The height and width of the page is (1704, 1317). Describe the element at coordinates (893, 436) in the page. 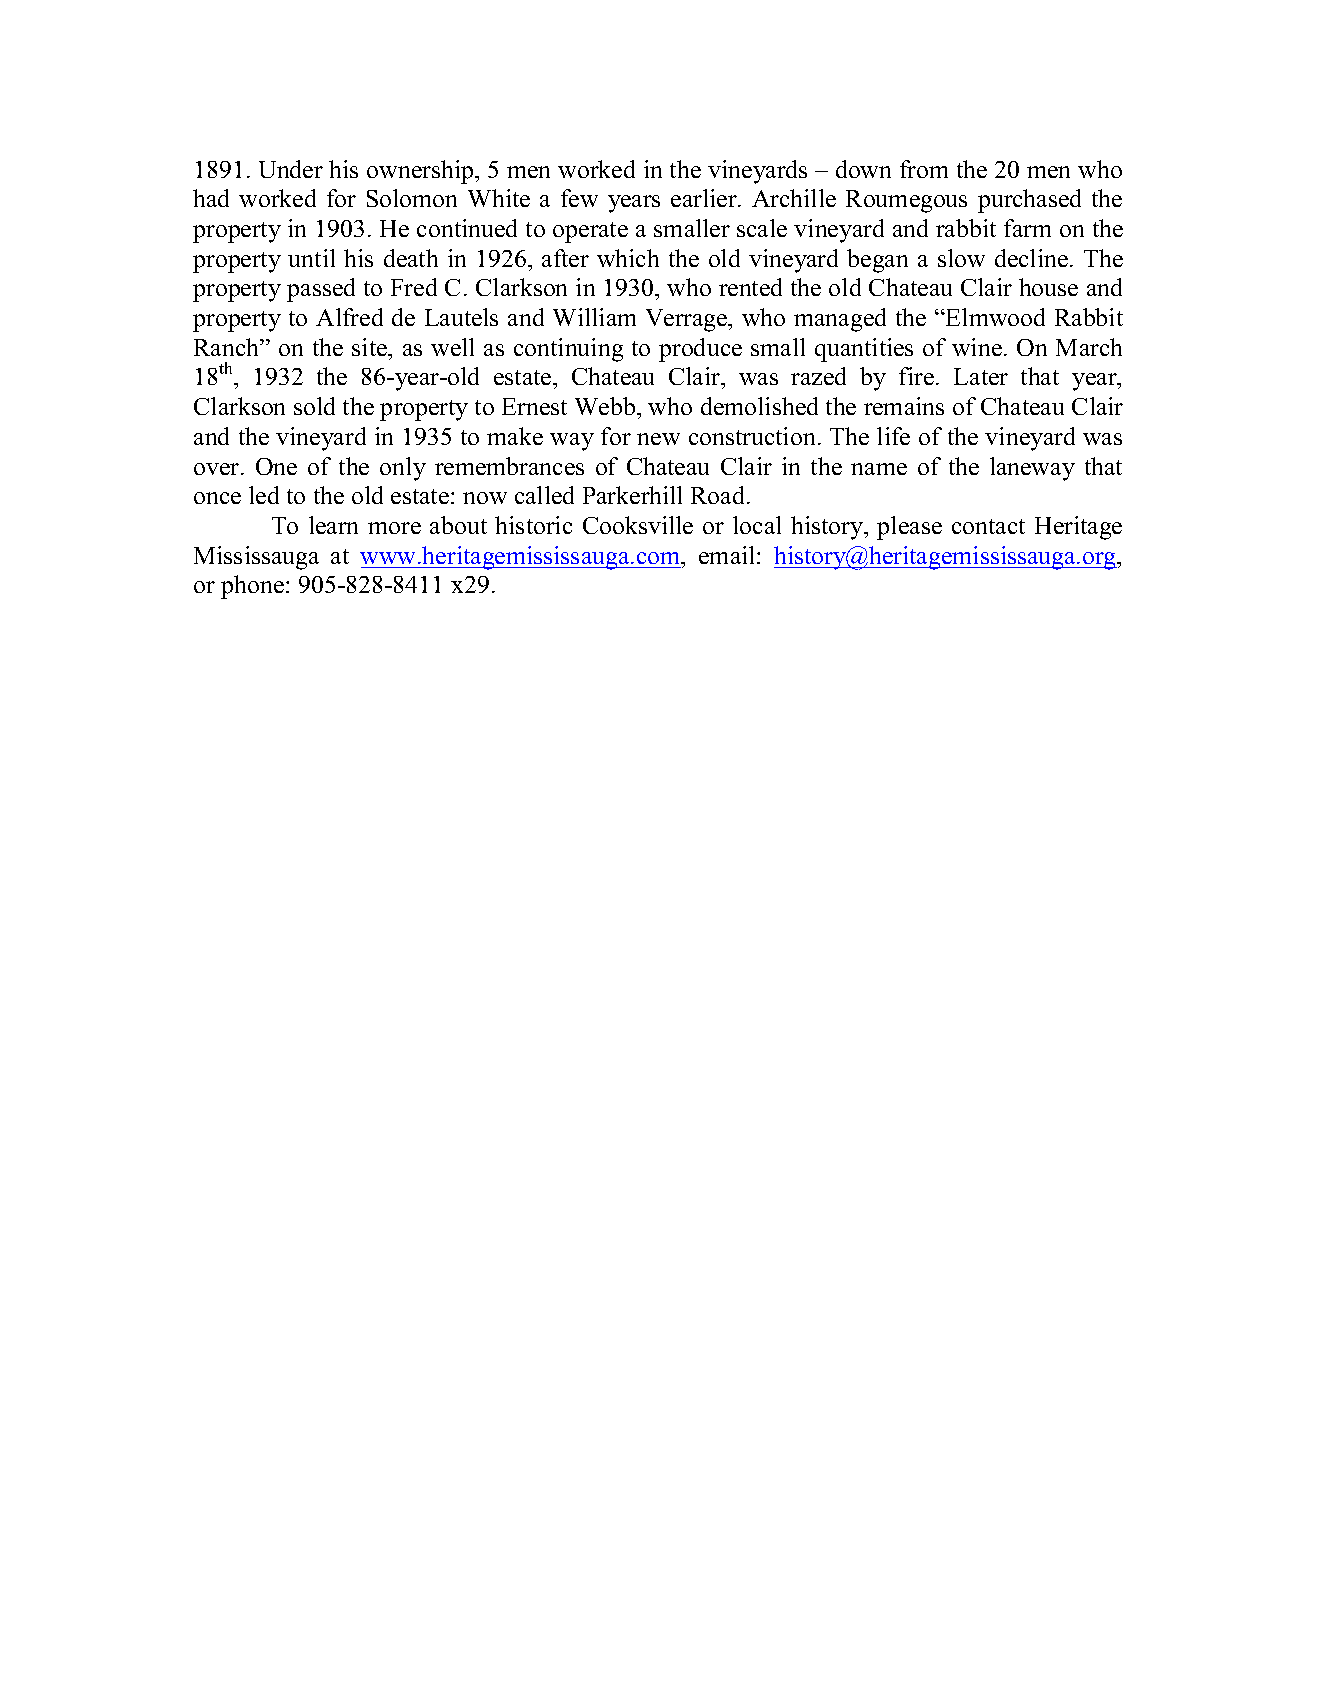

I see `life` at that location.
